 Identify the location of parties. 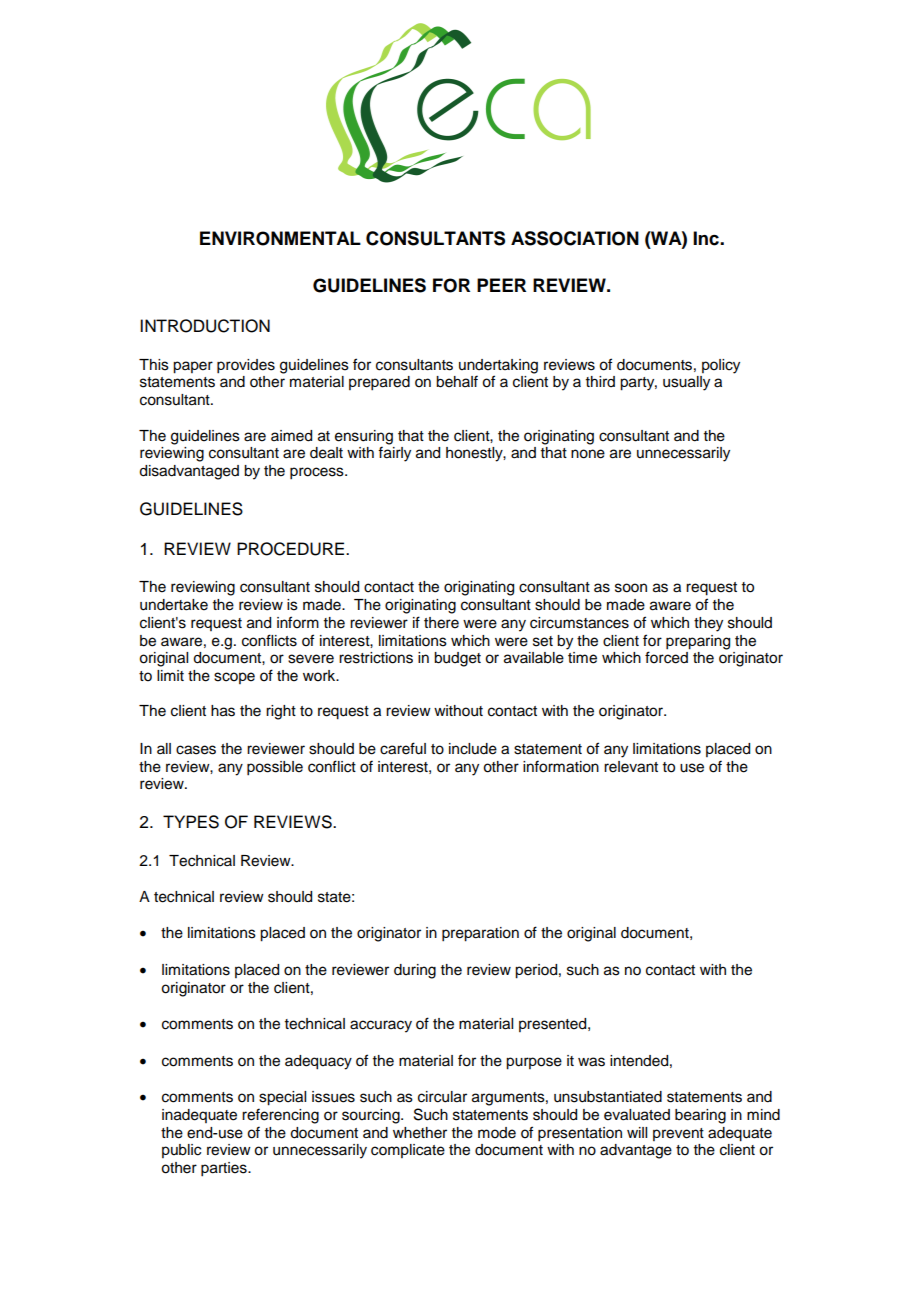
(225, 1169).
